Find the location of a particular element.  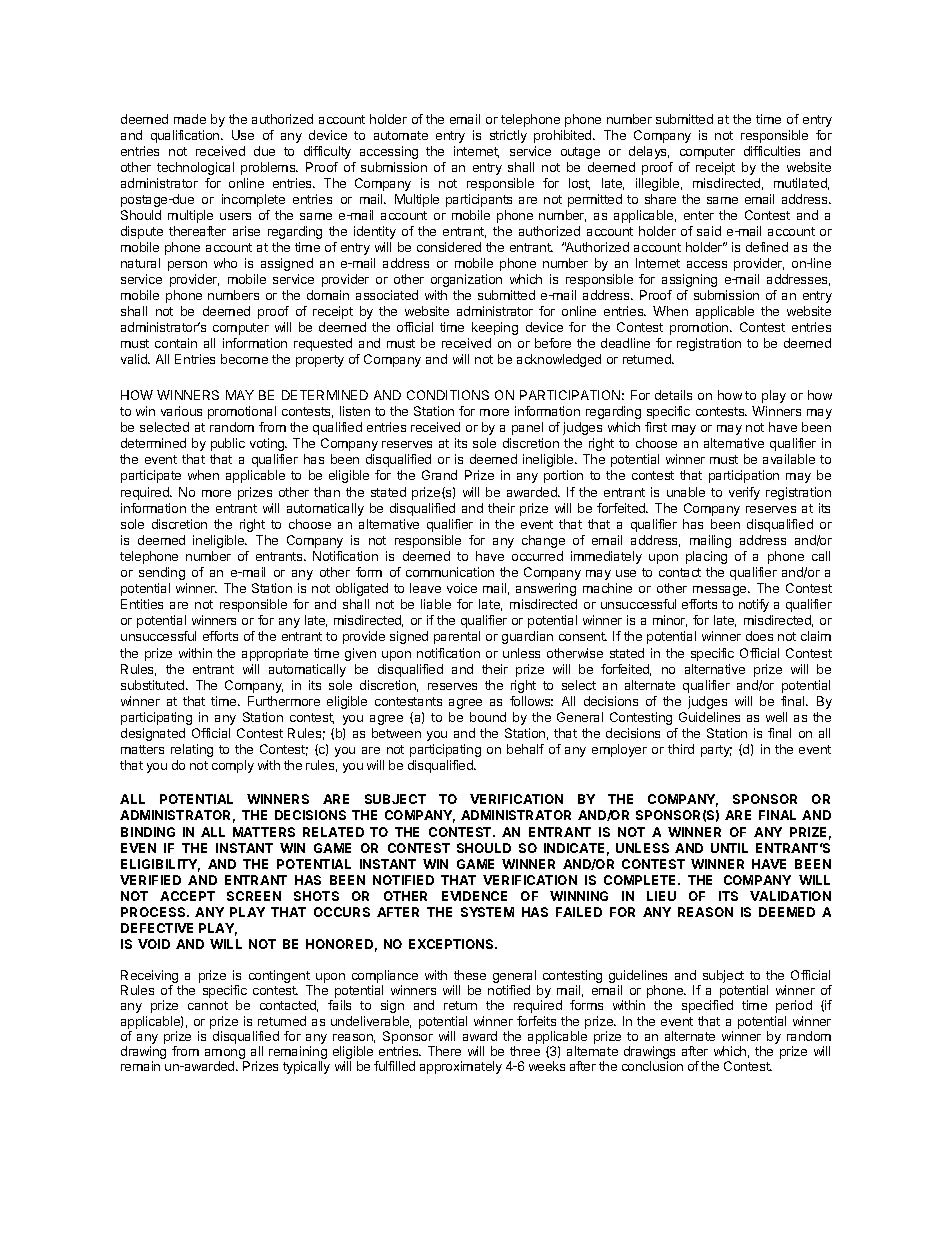

voice is located at coordinates (462, 588).
